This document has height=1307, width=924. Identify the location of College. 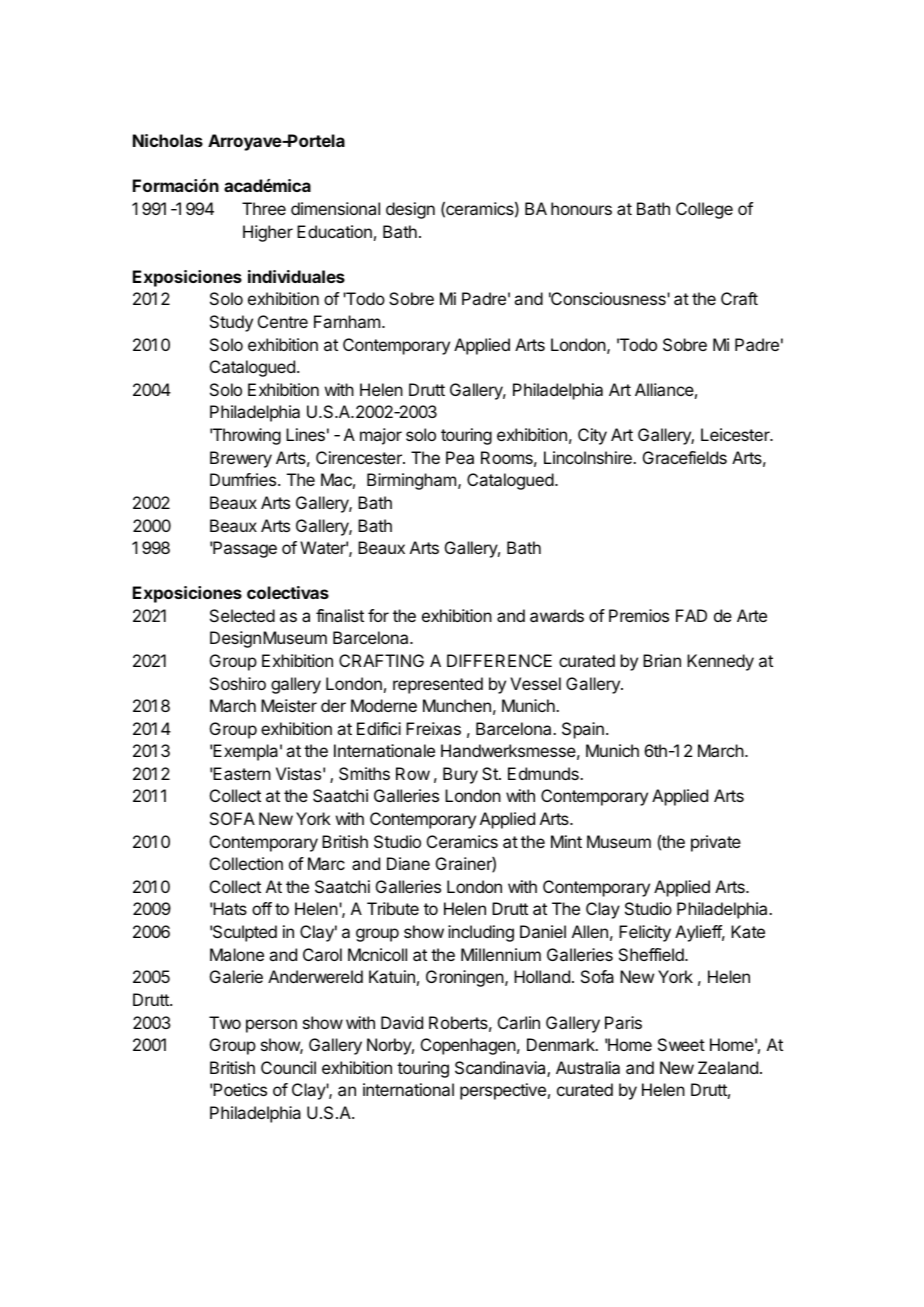
(704, 210).
